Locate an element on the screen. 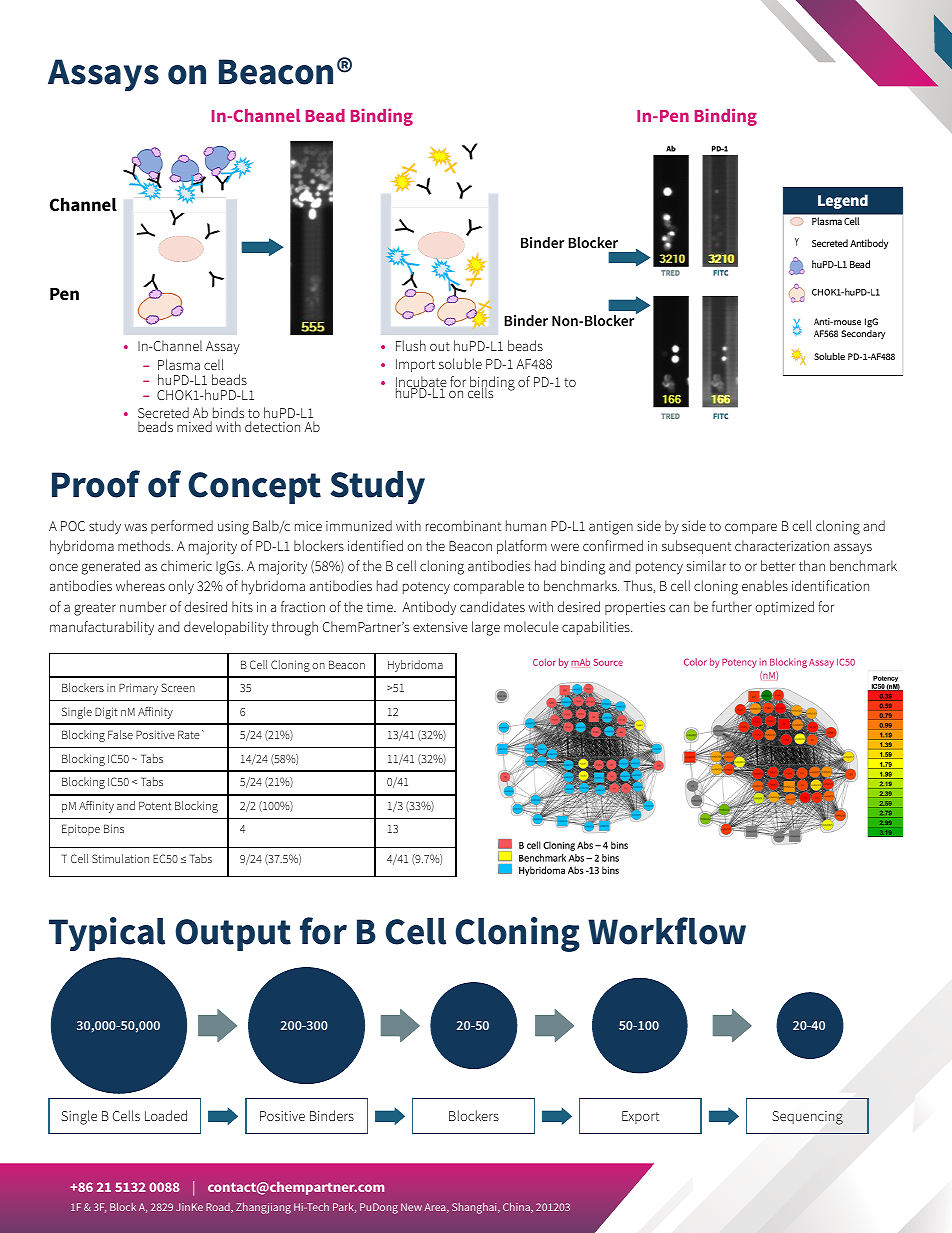  Typical is located at coordinates (107, 934).
